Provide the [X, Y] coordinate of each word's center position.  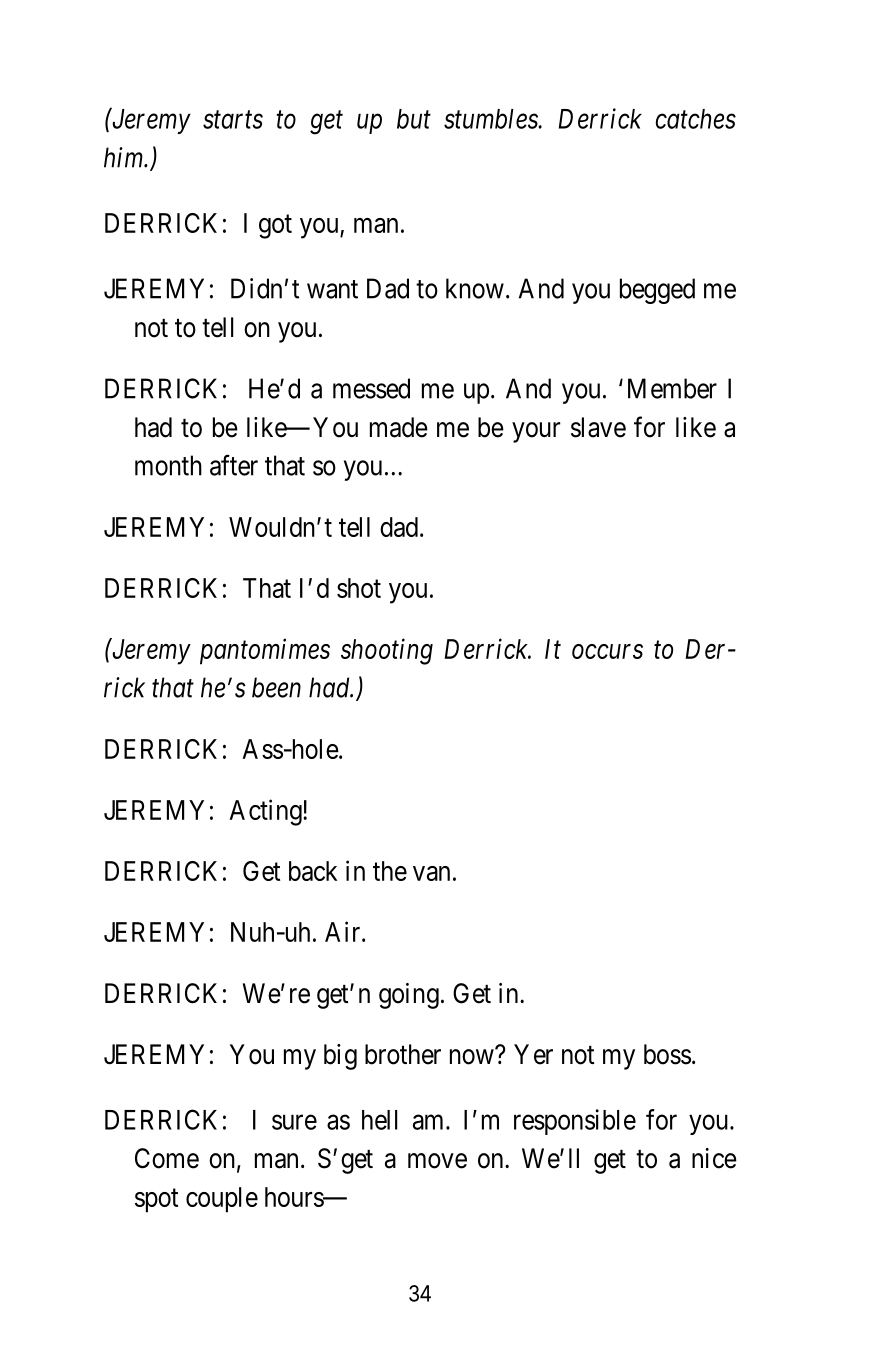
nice [714, 1158]
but [414, 119]
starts [233, 120]
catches [696, 119]
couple [222, 1200]
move [437, 1161]
